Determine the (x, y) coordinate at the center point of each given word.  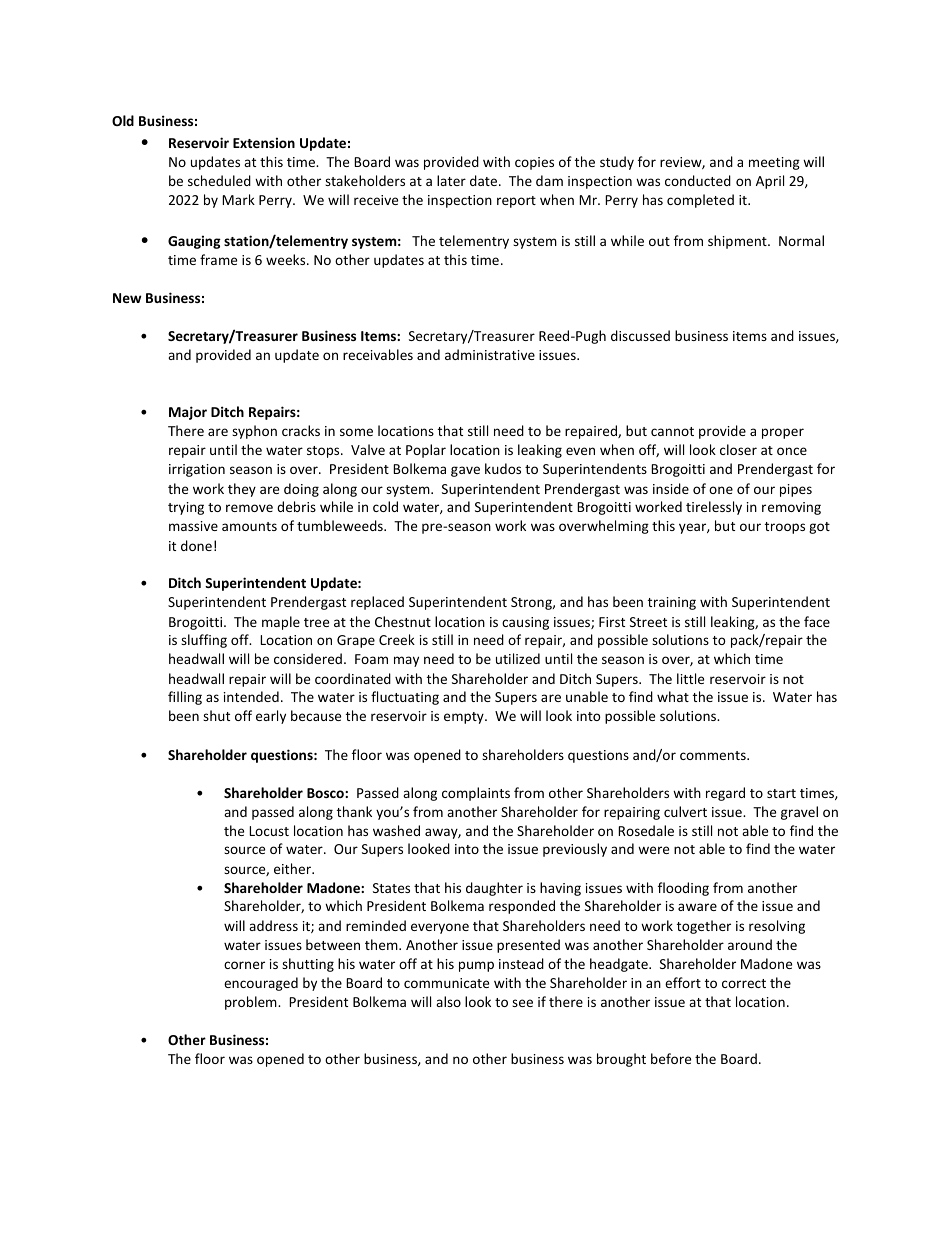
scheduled (219, 180)
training (672, 603)
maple (281, 623)
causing (525, 623)
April (770, 182)
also (448, 1001)
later (451, 180)
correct (744, 983)
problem (252, 1003)
